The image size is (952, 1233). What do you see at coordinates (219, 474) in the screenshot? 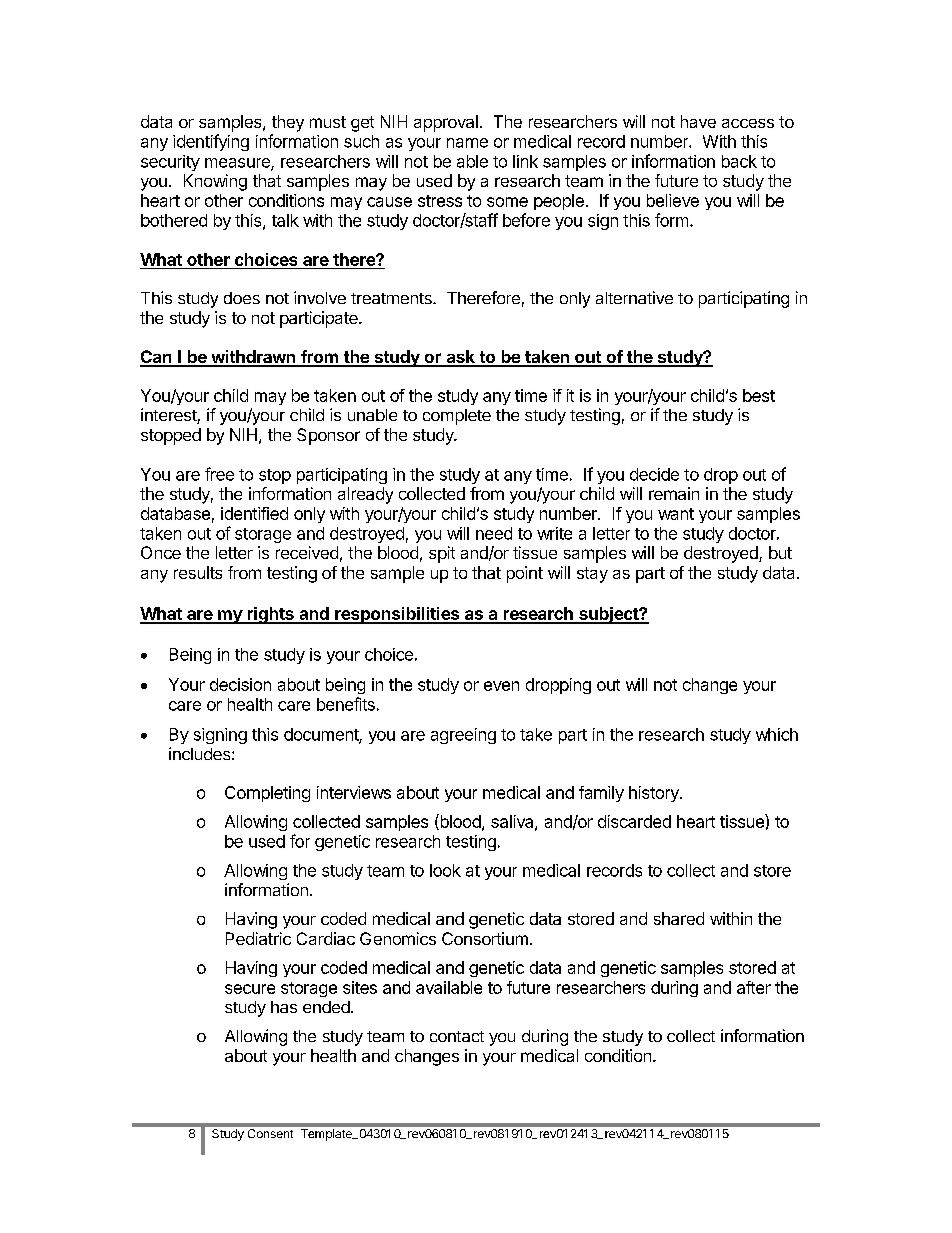
I see `free` at bounding box center [219, 474].
